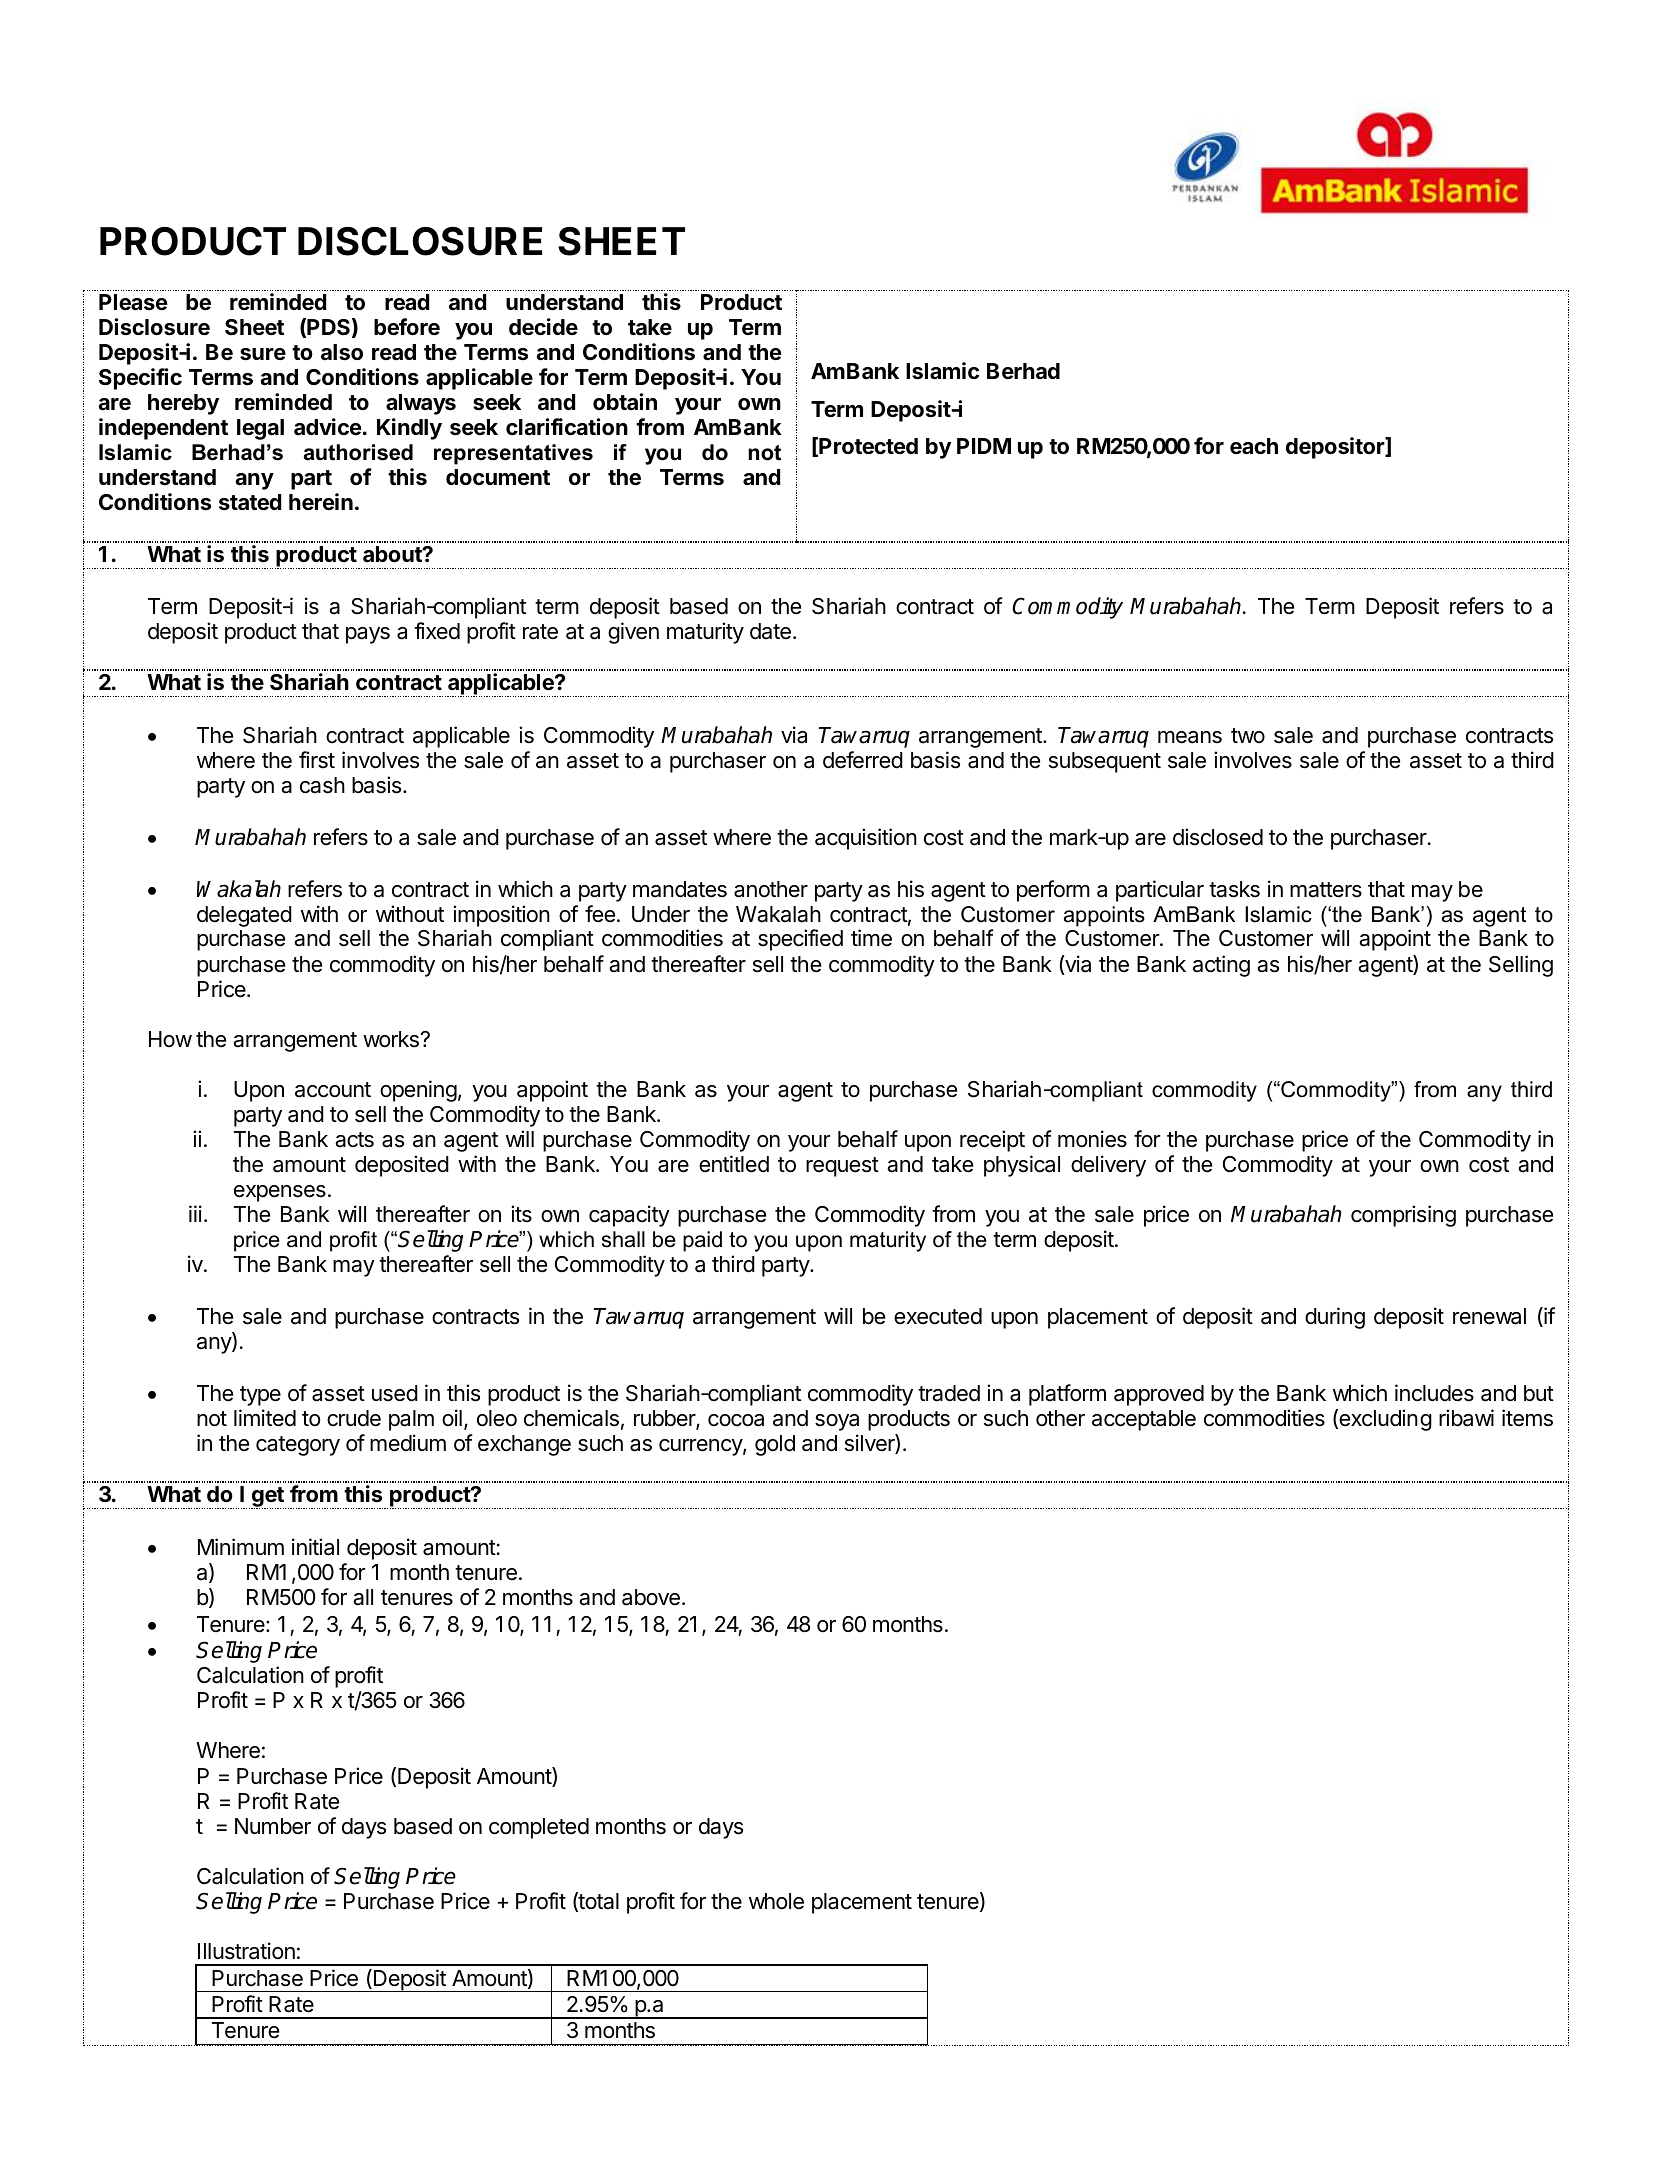 This document has height=2157, width=1666. What do you see at coordinates (260, 1396) in the document?
I see `type` at bounding box center [260, 1396].
